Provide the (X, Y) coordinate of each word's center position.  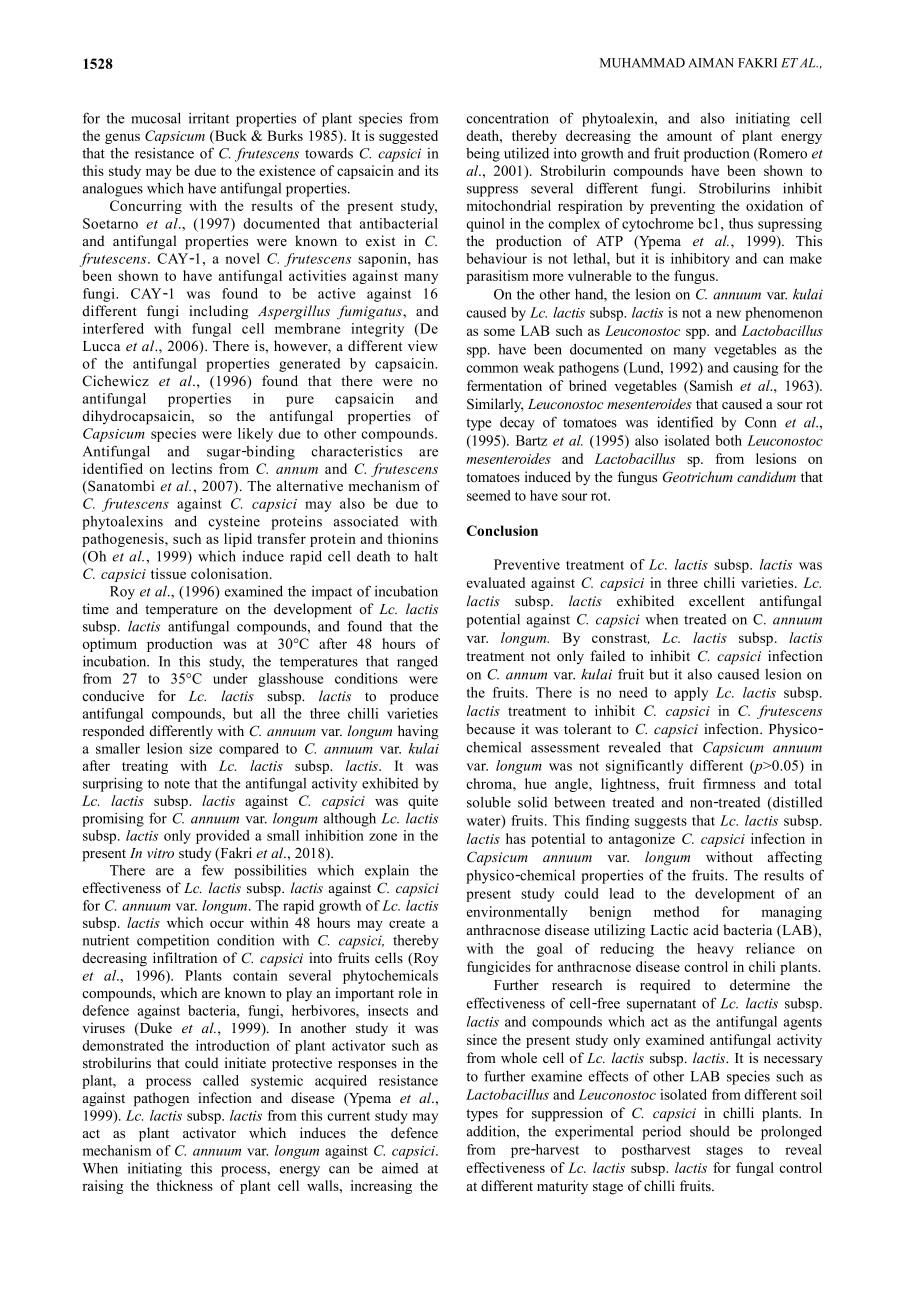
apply (691, 694)
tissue (168, 573)
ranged (417, 662)
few (213, 870)
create (407, 923)
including (218, 312)
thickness (184, 1185)
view (423, 345)
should (710, 1131)
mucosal (156, 118)
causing (755, 369)
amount (689, 136)
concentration (507, 118)
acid (706, 929)
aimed (400, 1168)
